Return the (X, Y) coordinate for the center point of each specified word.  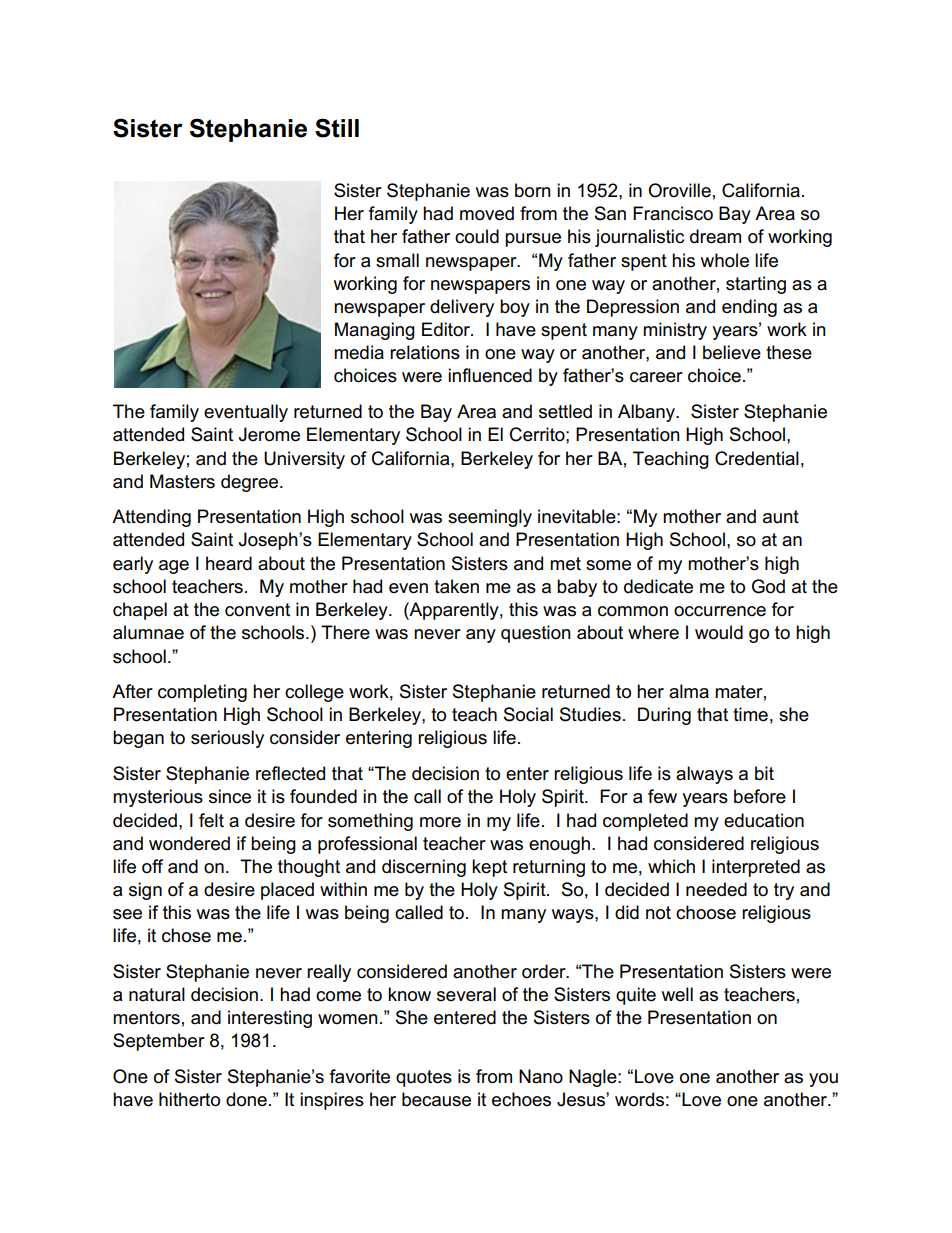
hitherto (189, 1099)
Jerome (269, 434)
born (533, 190)
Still (337, 128)
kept (489, 868)
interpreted (756, 868)
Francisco (673, 213)
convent (257, 610)
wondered (189, 843)
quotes (424, 1078)
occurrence (720, 611)
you (823, 1080)
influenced (490, 375)
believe (732, 352)
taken (456, 586)
